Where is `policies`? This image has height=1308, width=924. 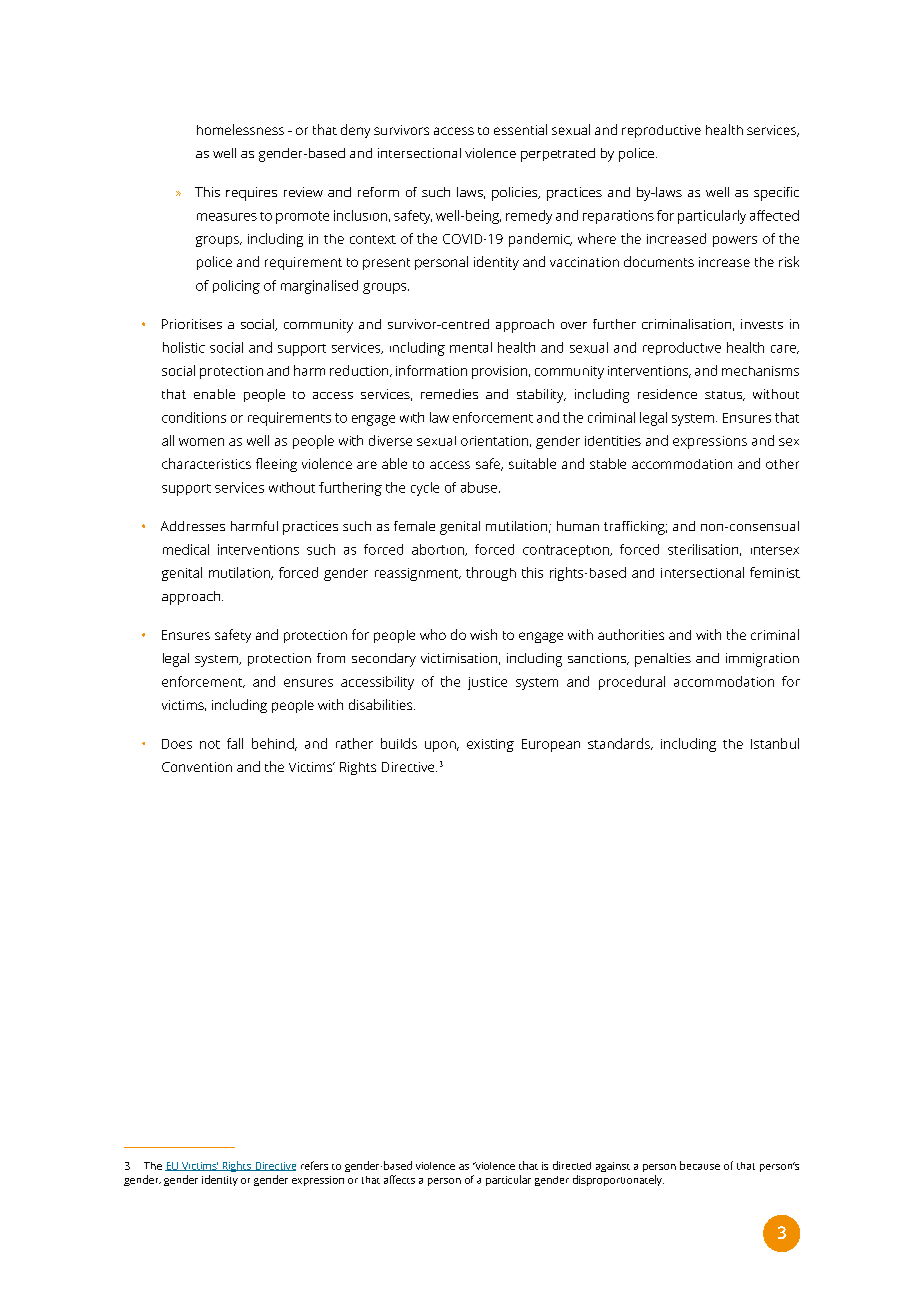 policies is located at coordinates (516, 194).
